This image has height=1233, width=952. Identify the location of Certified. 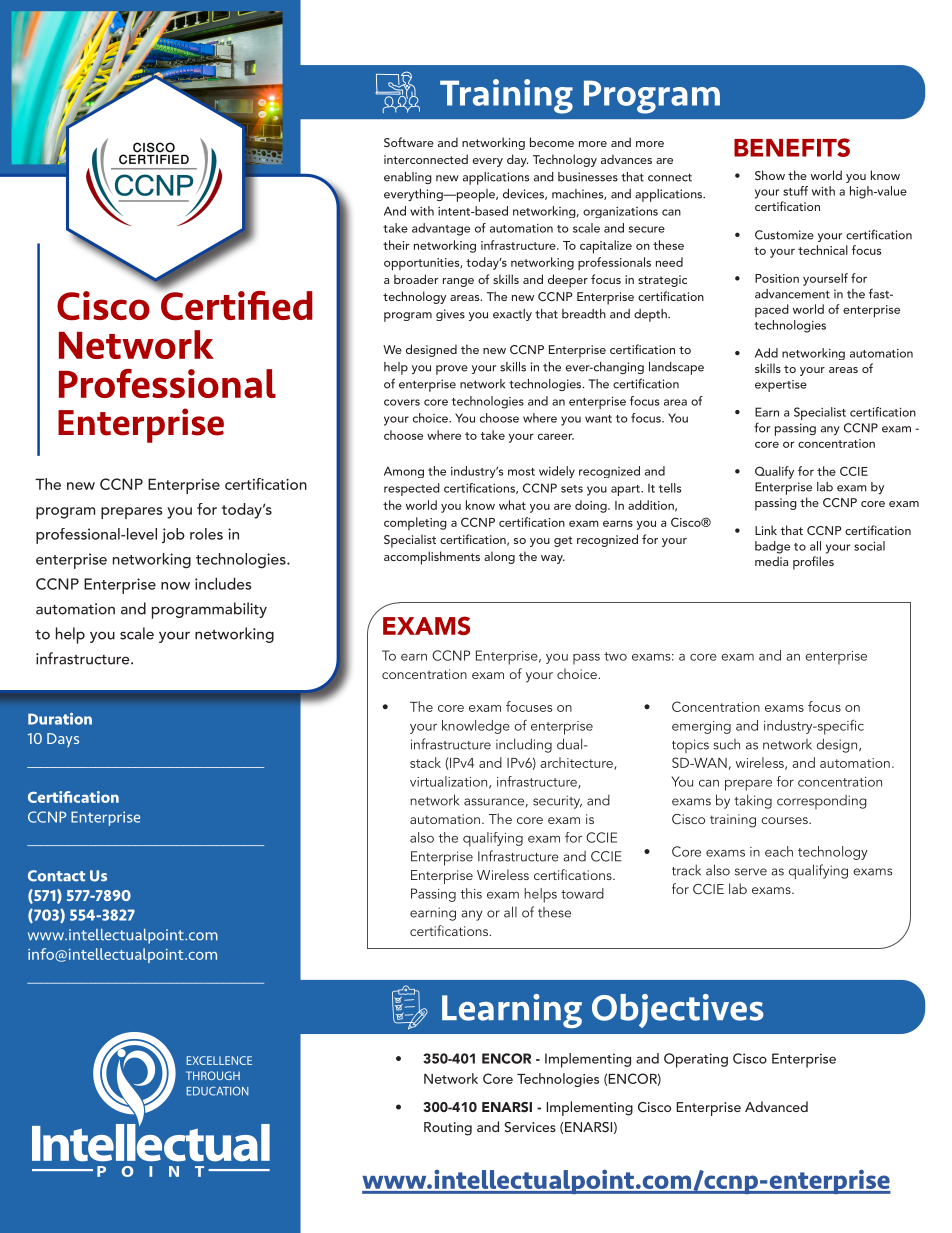
(236, 304).
